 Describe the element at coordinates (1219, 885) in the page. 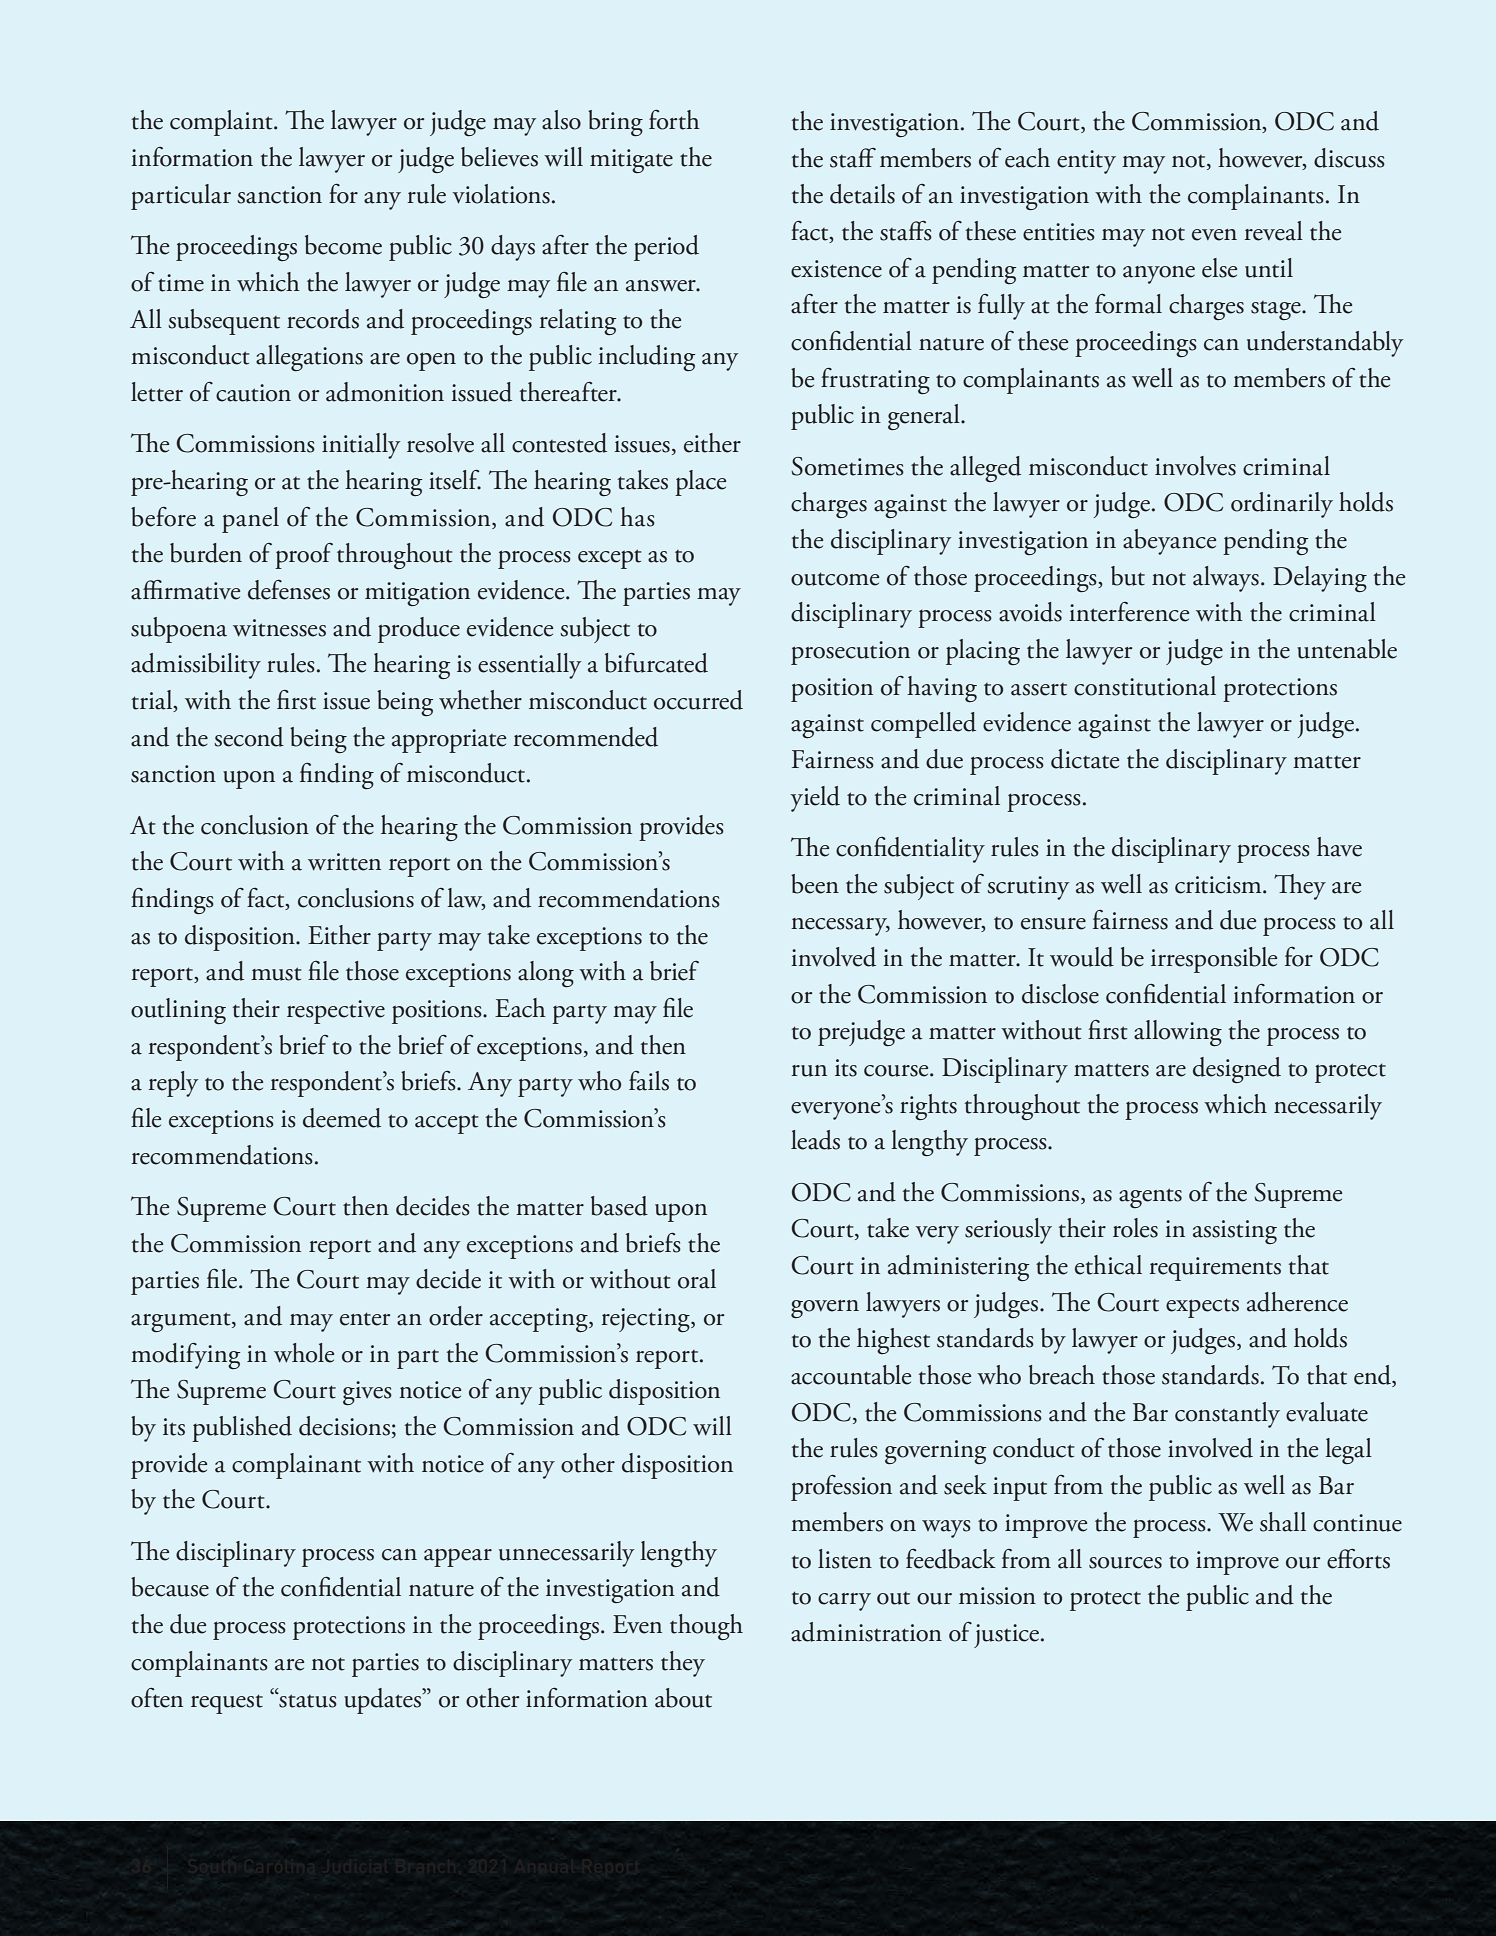

I see `criticism` at that location.
